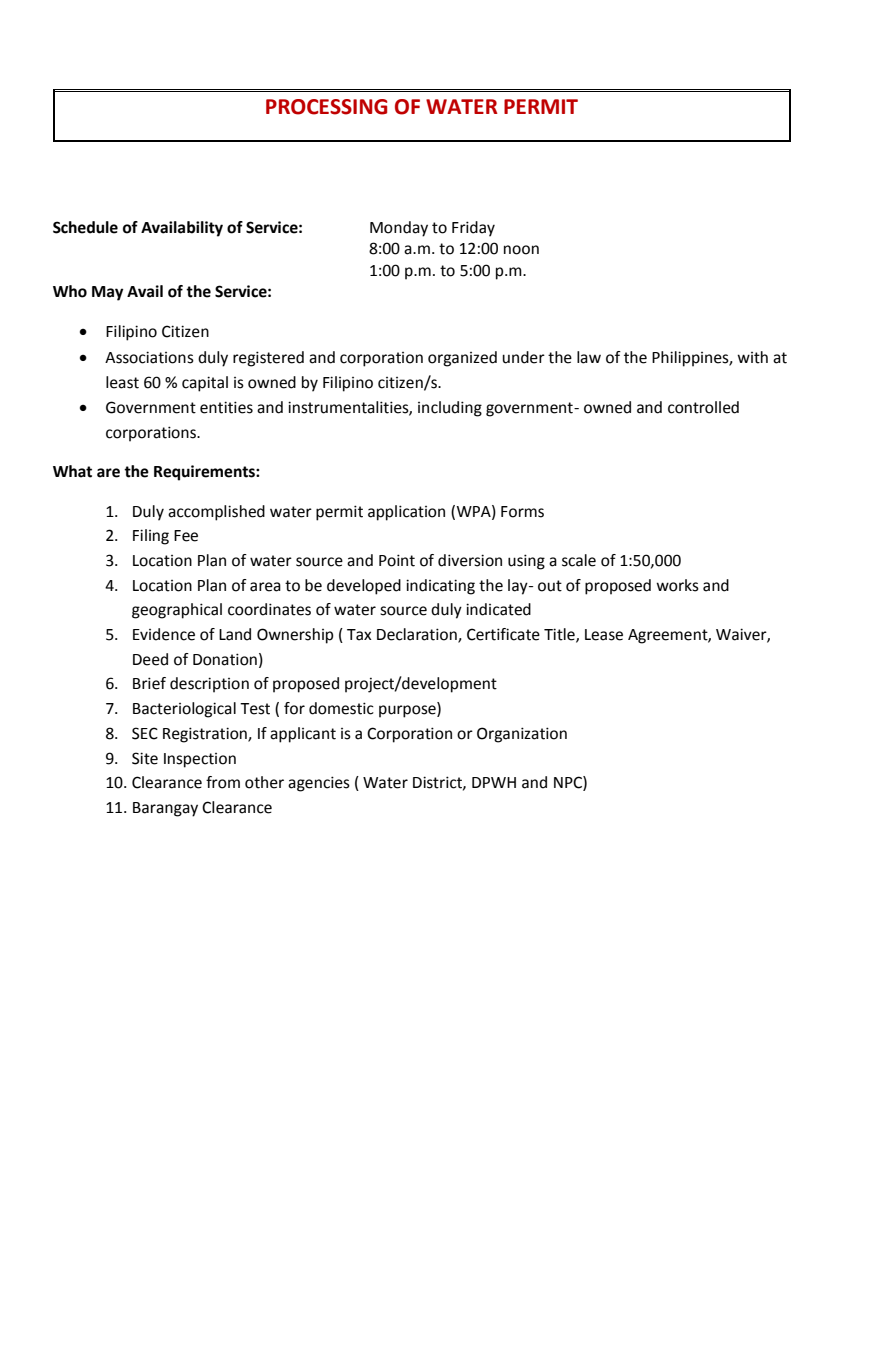  I want to click on organized, so click(462, 359).
